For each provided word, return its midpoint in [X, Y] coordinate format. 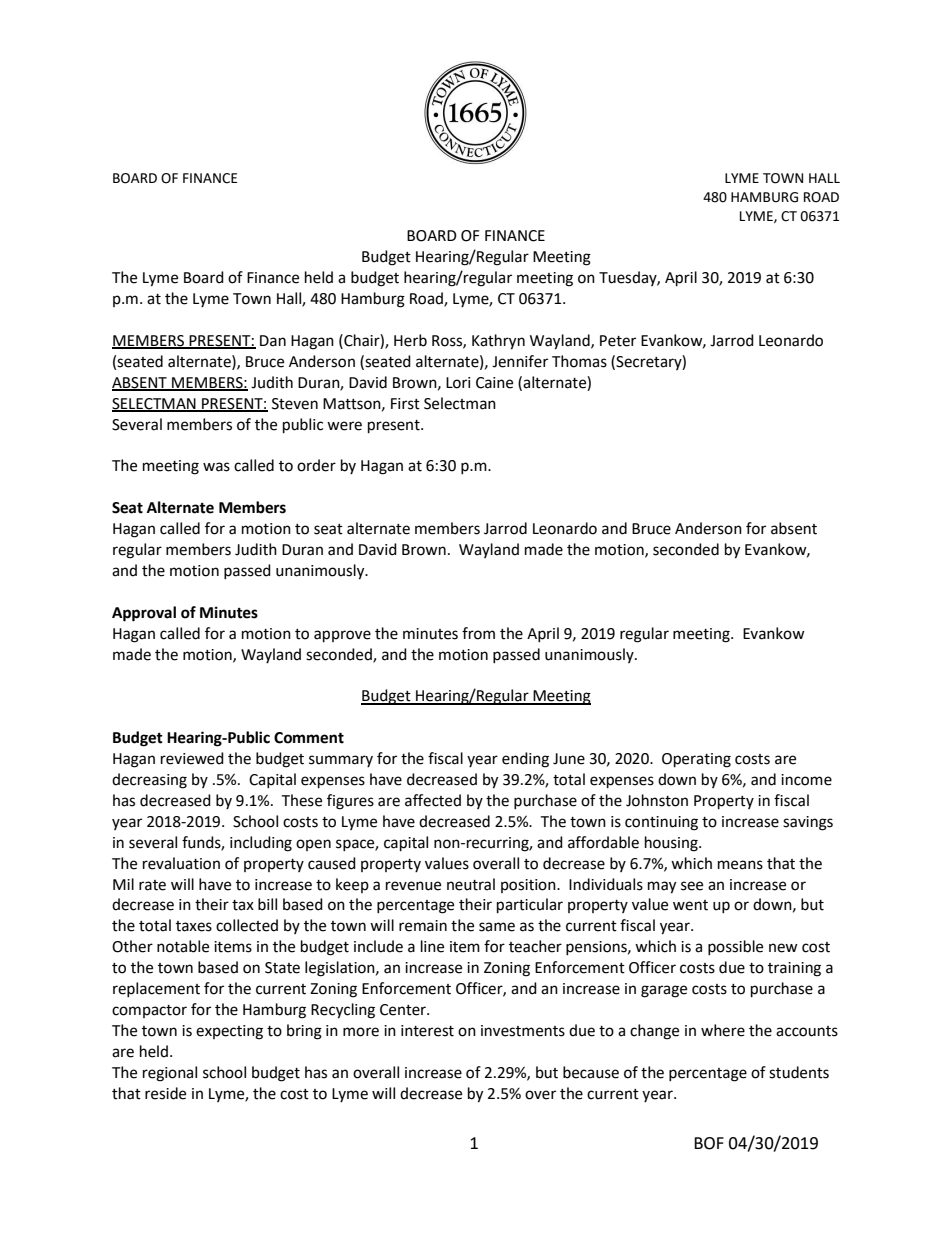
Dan [273, 341]
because [591, 1072]
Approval [144, 614]
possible [735, 947]
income [806, 780]
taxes [194, 926]
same [497, 927]
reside [165, 1093]
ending [525, 760]
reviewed [192, 758]
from [478, 633]
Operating [696, 760]
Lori [458, 383]
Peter [618, 341]
